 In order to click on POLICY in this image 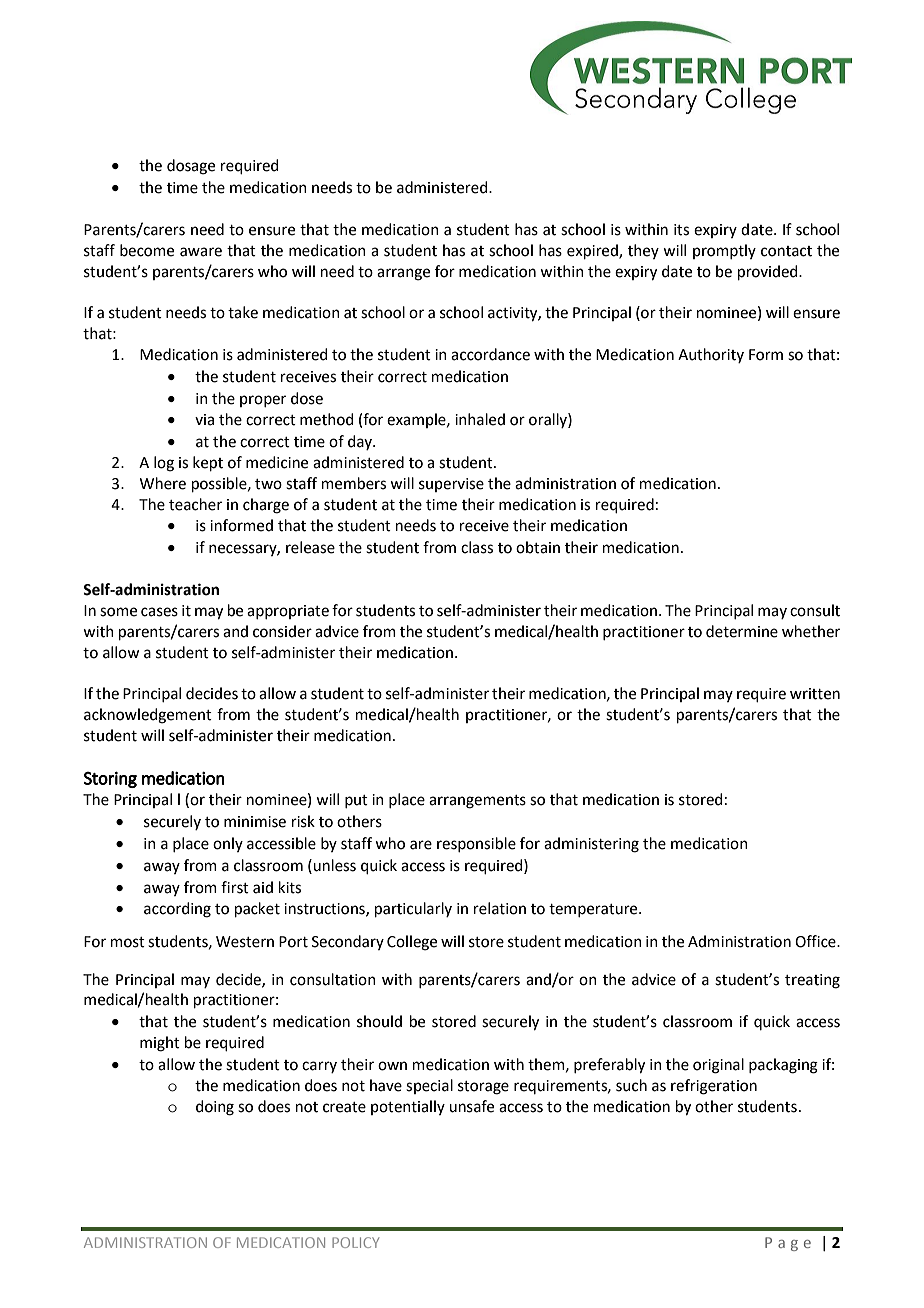, I will do `click(355, 1242)`.
